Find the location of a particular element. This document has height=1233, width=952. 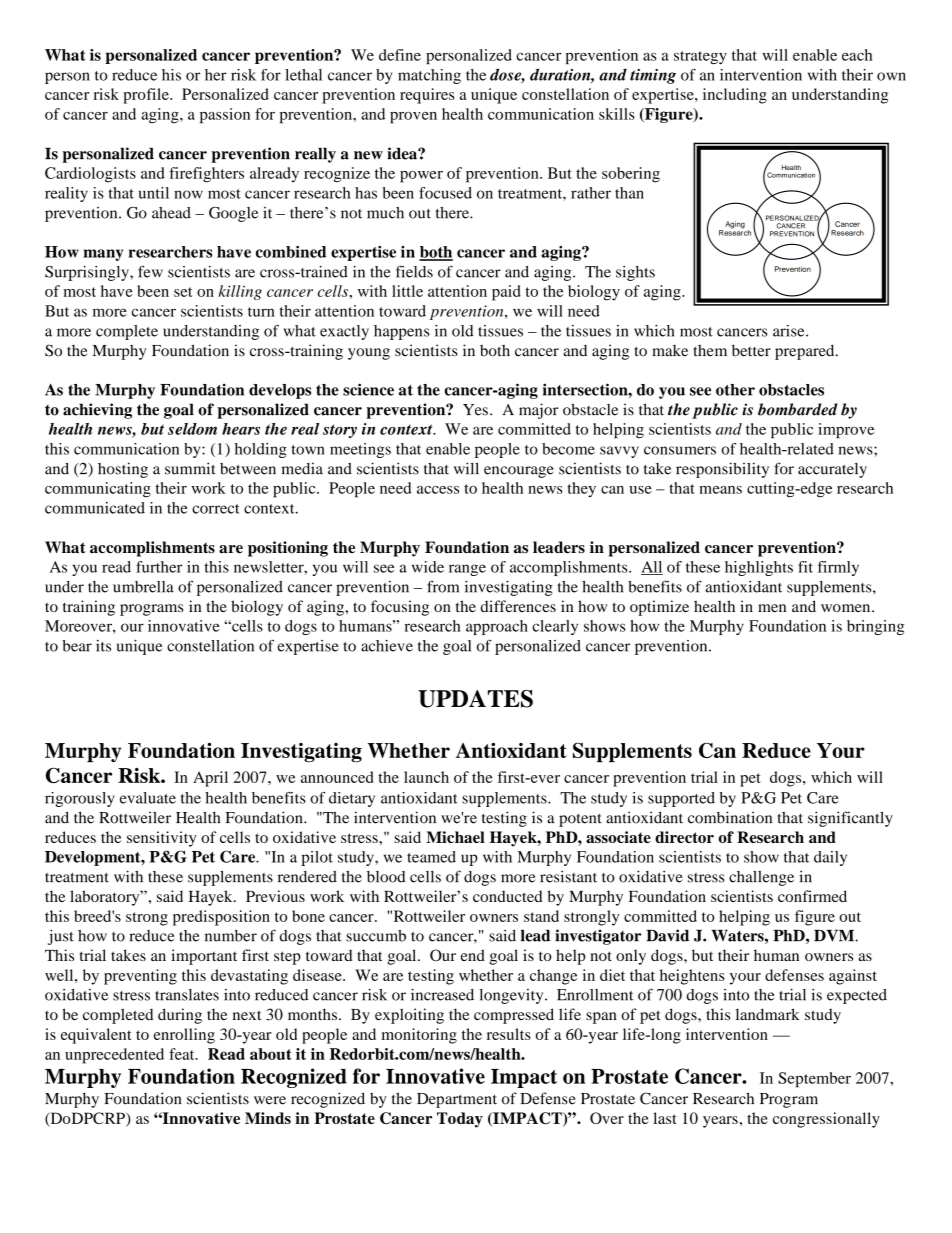

seldom is located at coordinates (192, 429).
